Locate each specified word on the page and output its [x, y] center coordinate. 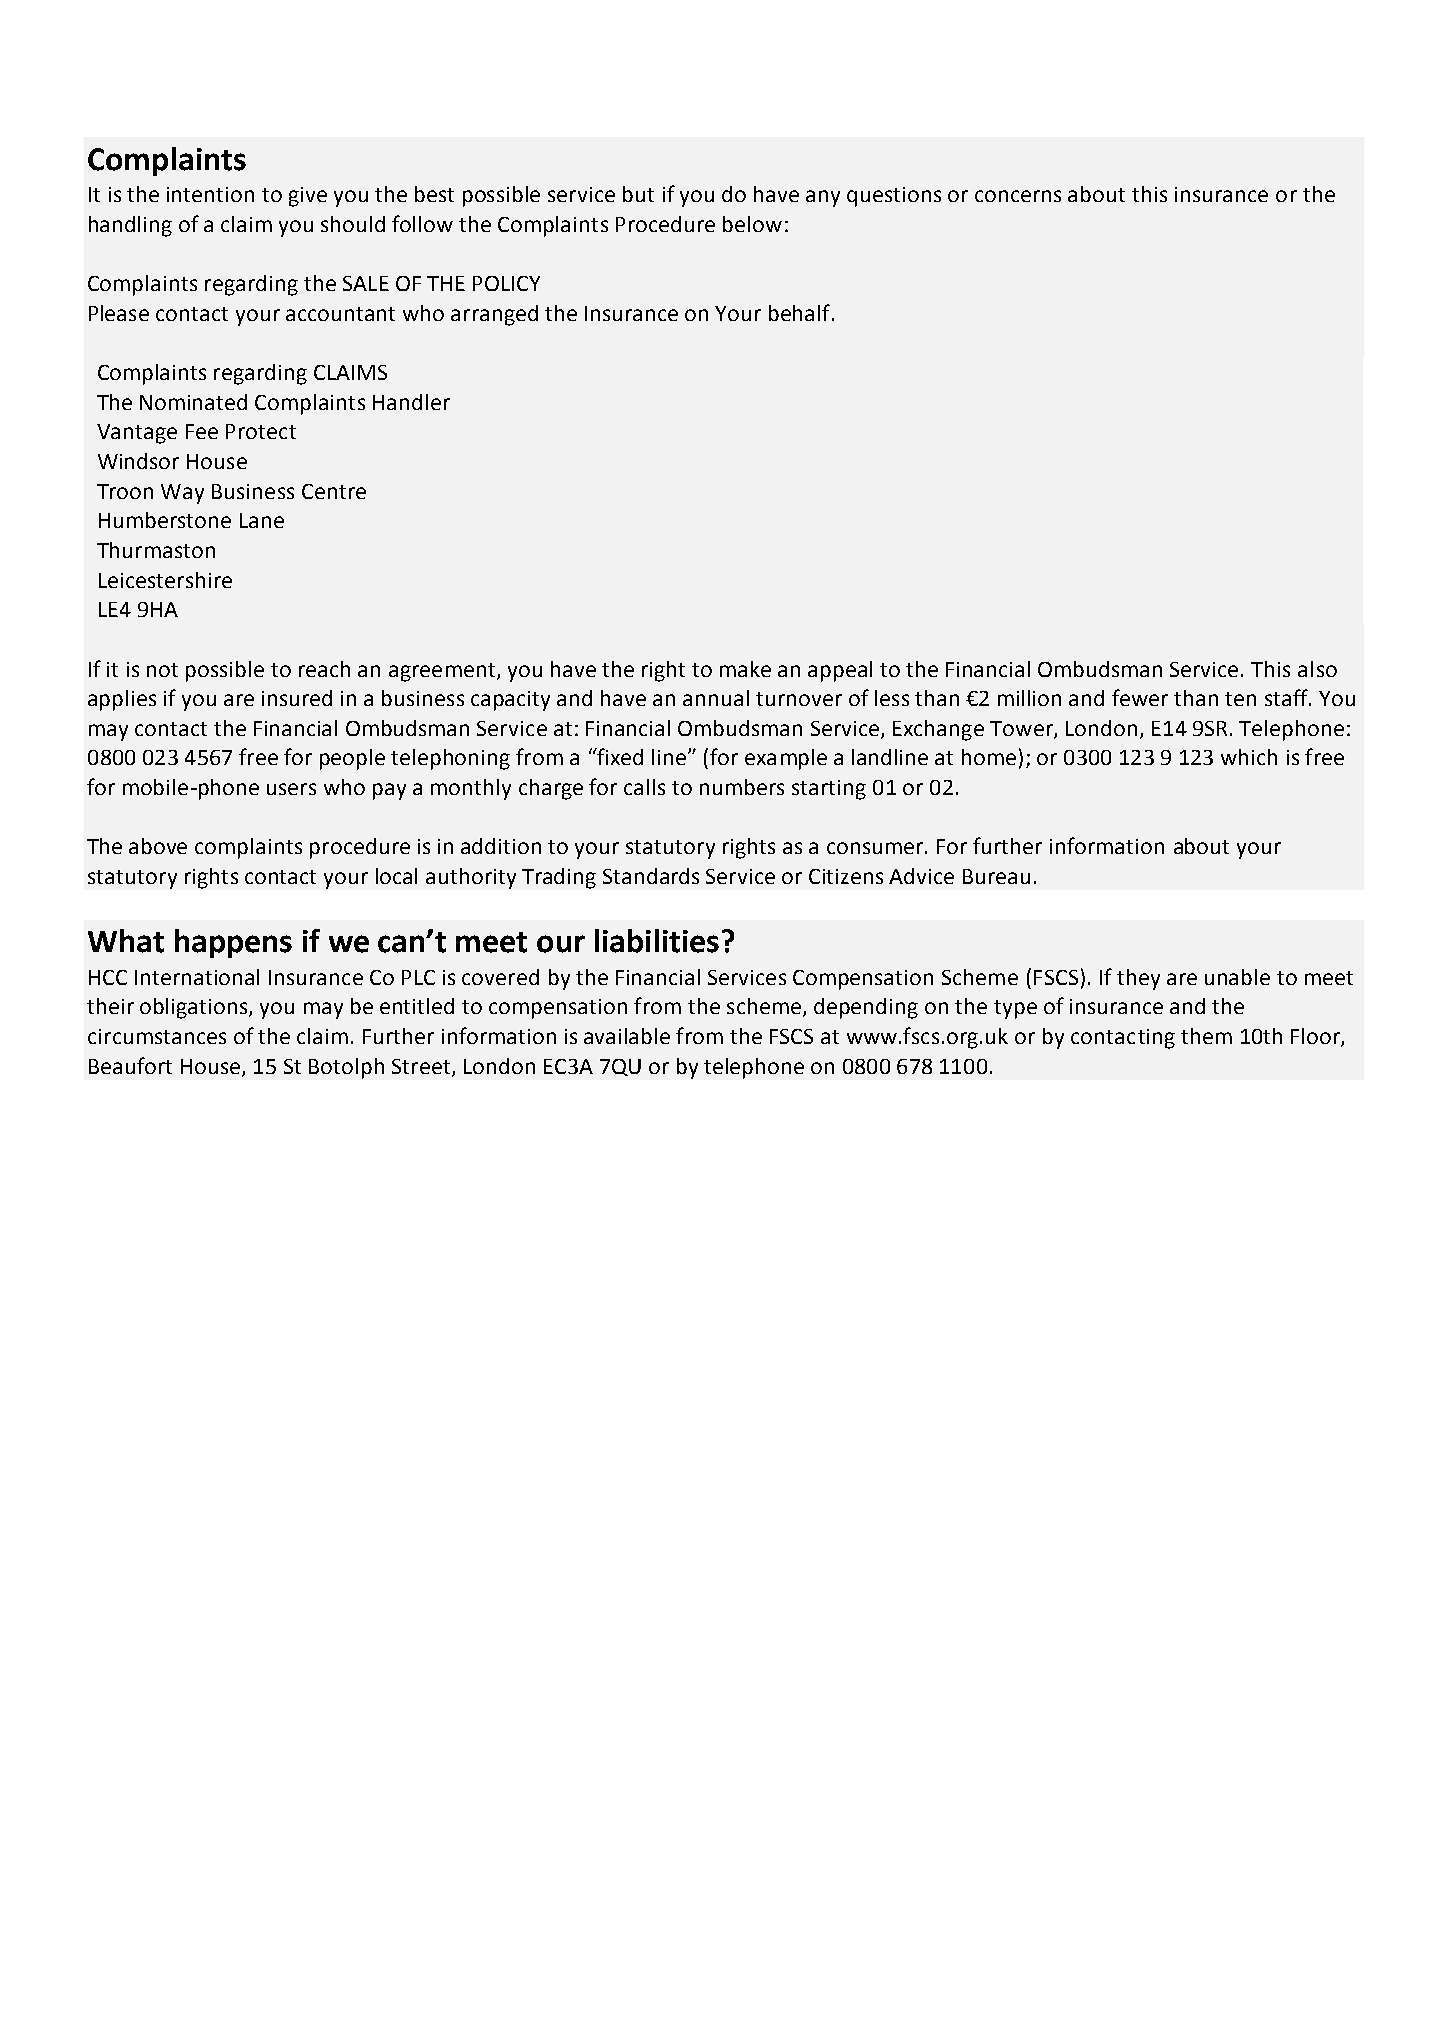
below [752, 224]
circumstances [157, 1036]
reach [324, 669]
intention [210, 194]
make [745, 669]
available [627, 1036]
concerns [1018, 196]
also [1317, 669]
